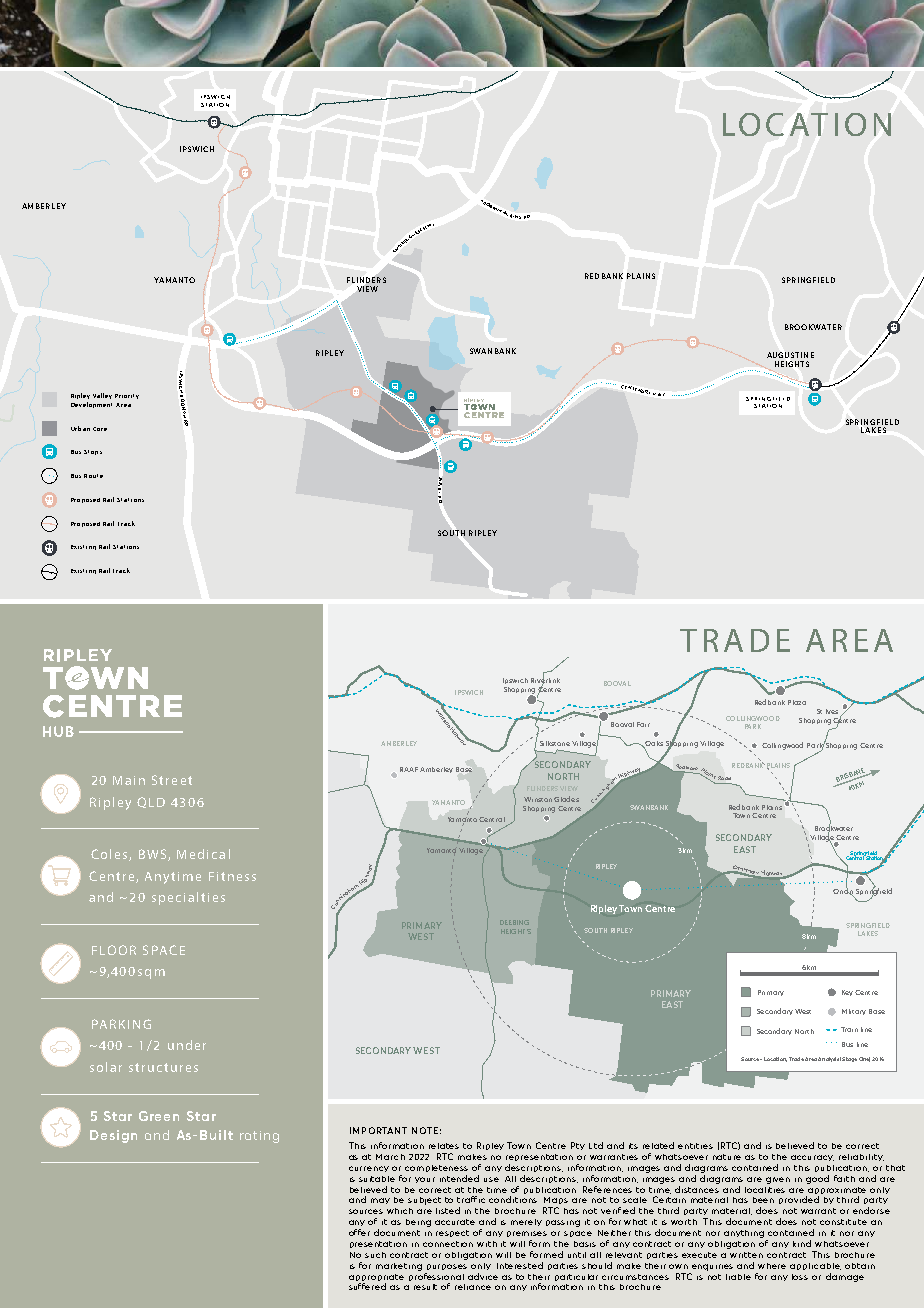 This screenshot has height=1308, width=924. Describe the element at coordinates (102, 396) in the screenshot. I see `Valley` at that location.
